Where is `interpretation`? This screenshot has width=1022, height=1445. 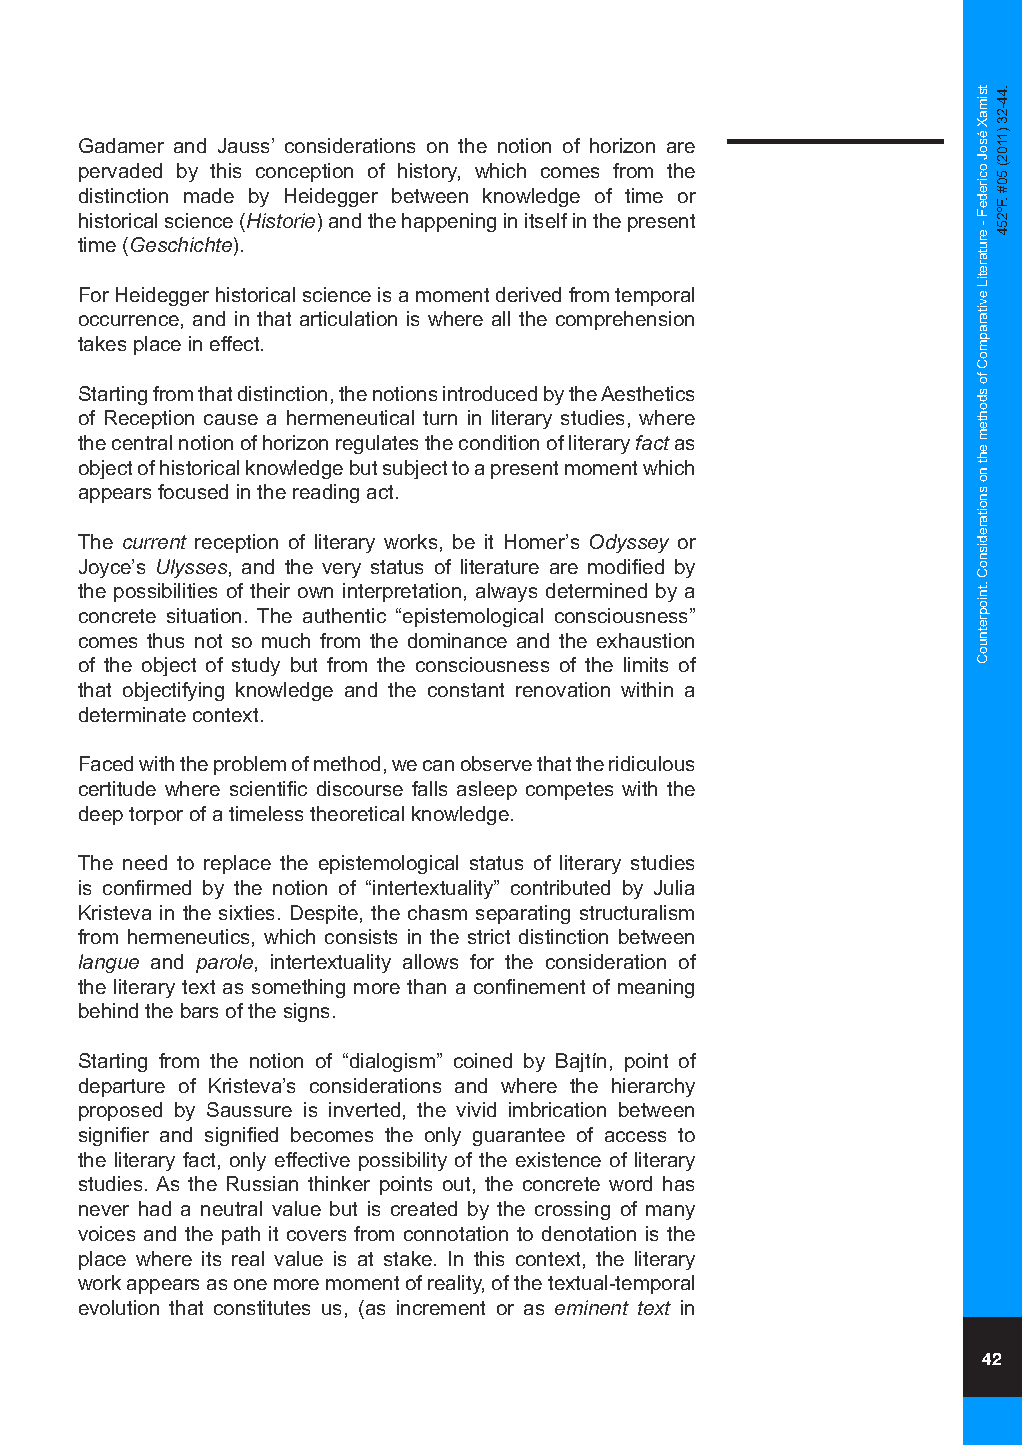
interpretation is located at coordinates (402, 592).
